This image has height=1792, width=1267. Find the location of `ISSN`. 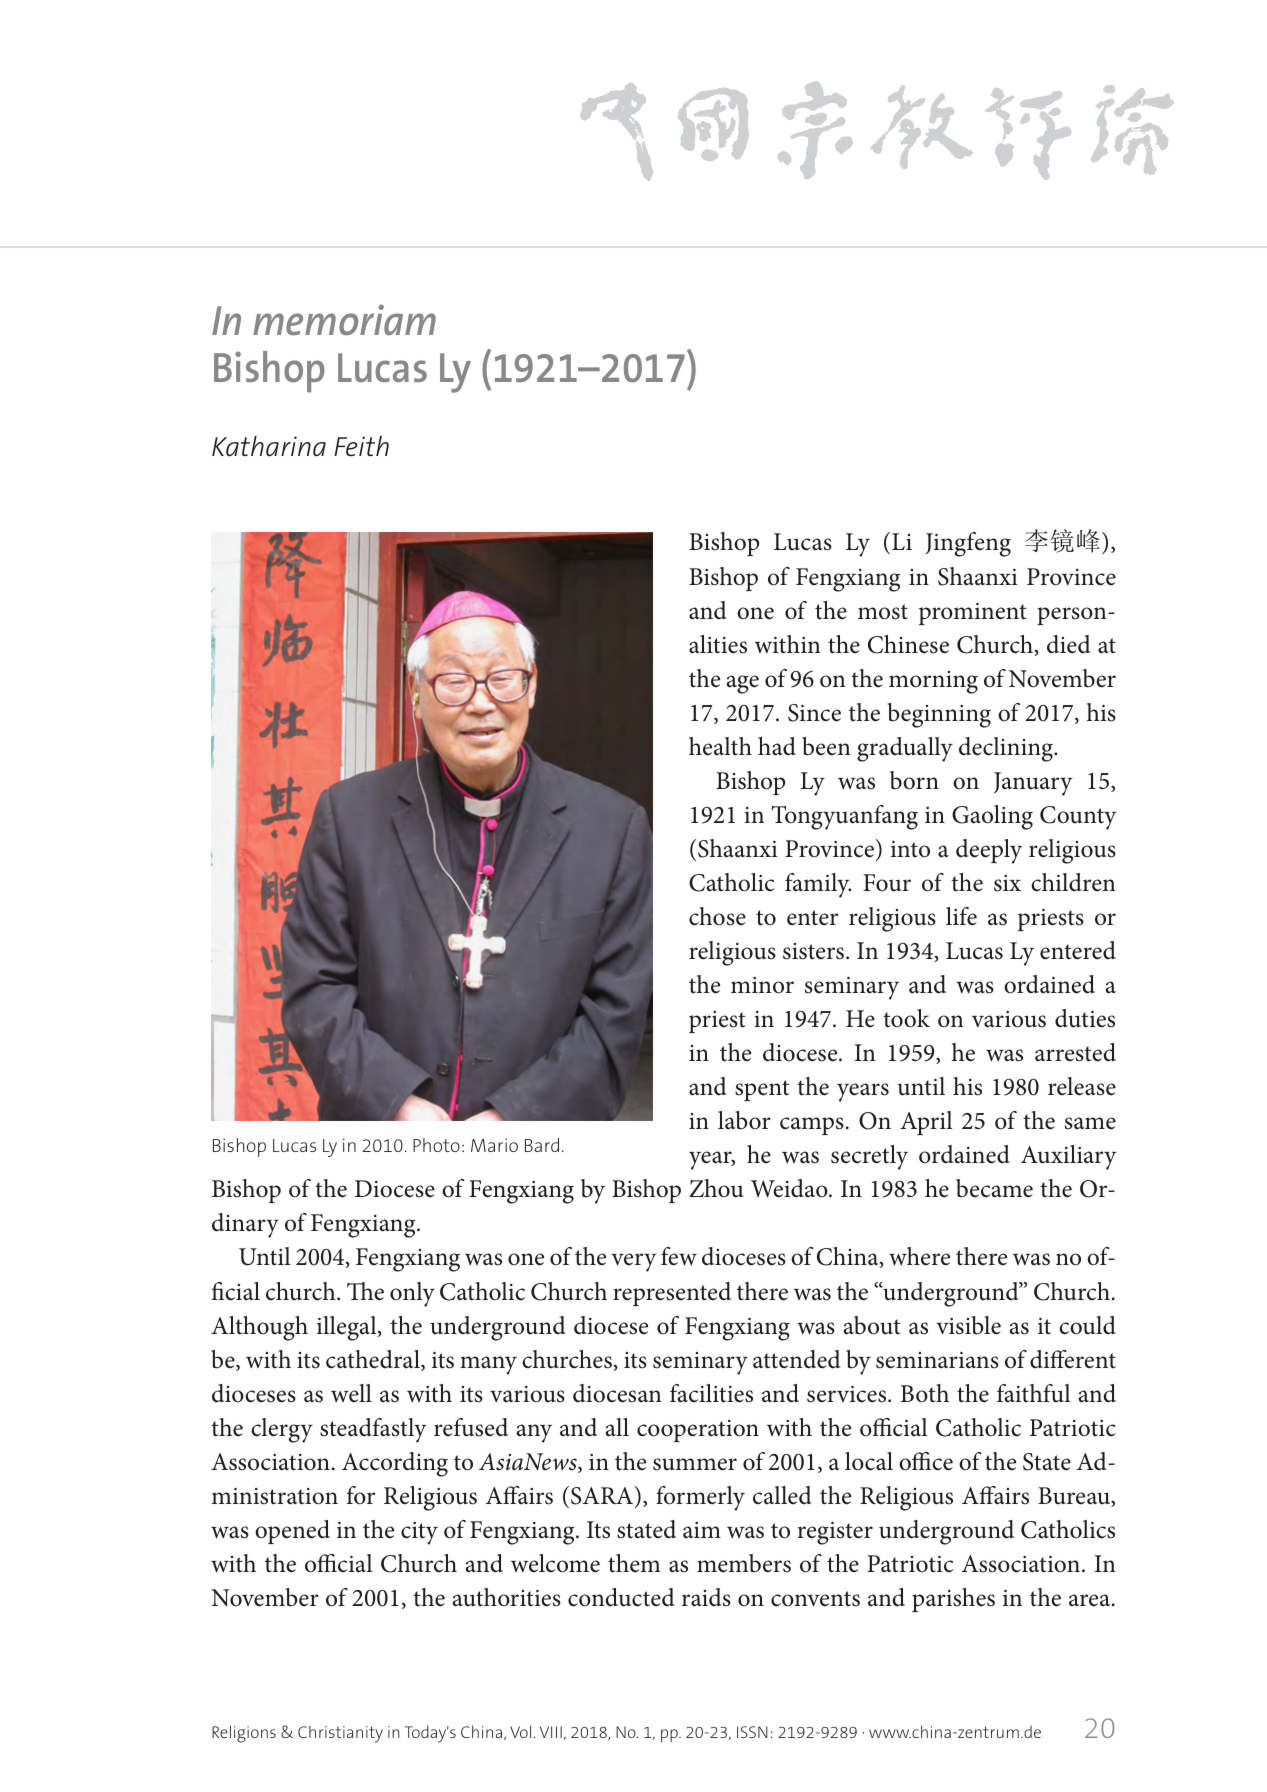

ISSN is located at coordinates (752, 1732).
